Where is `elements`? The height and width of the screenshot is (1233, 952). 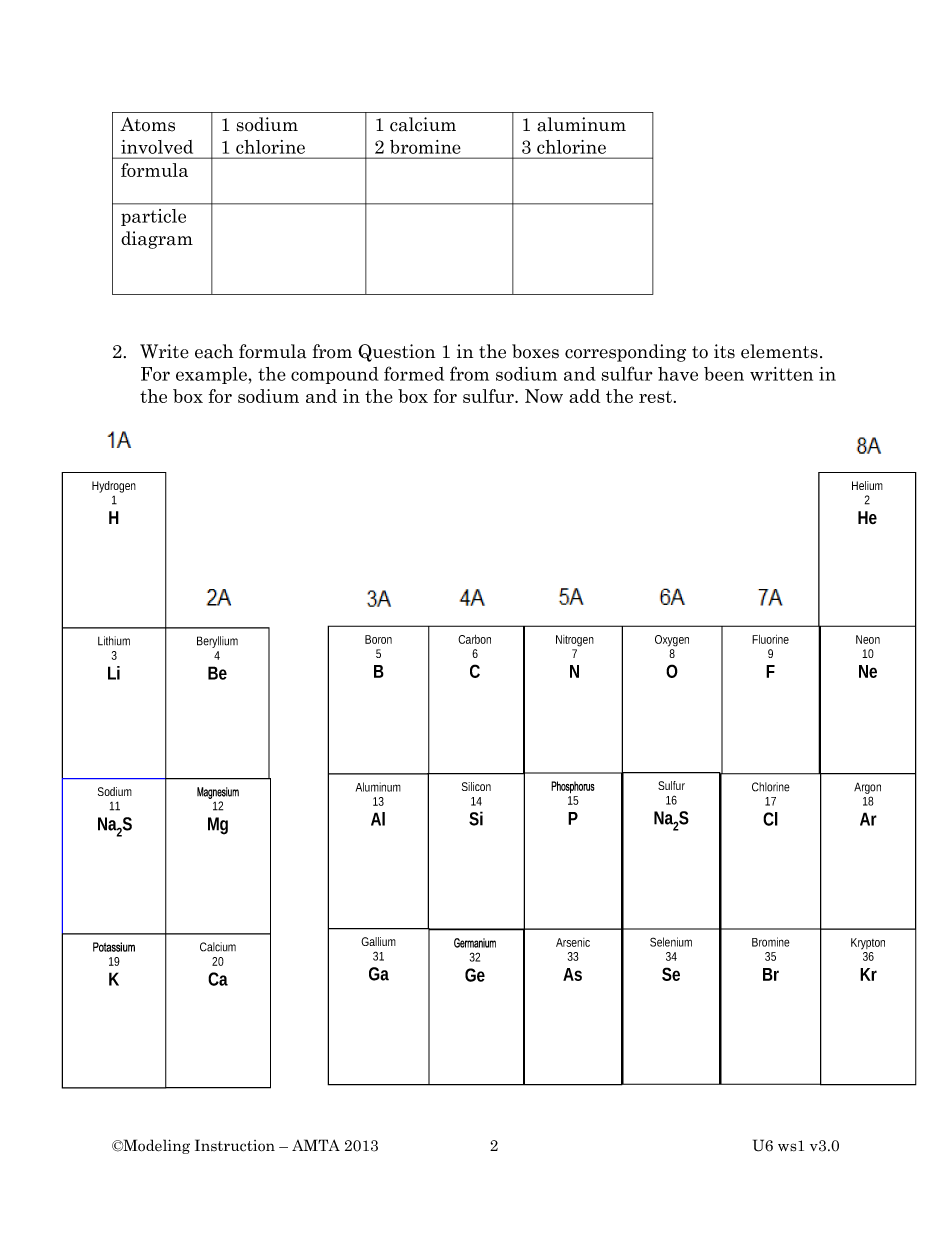
elements is located at coordinates (779, 351).
